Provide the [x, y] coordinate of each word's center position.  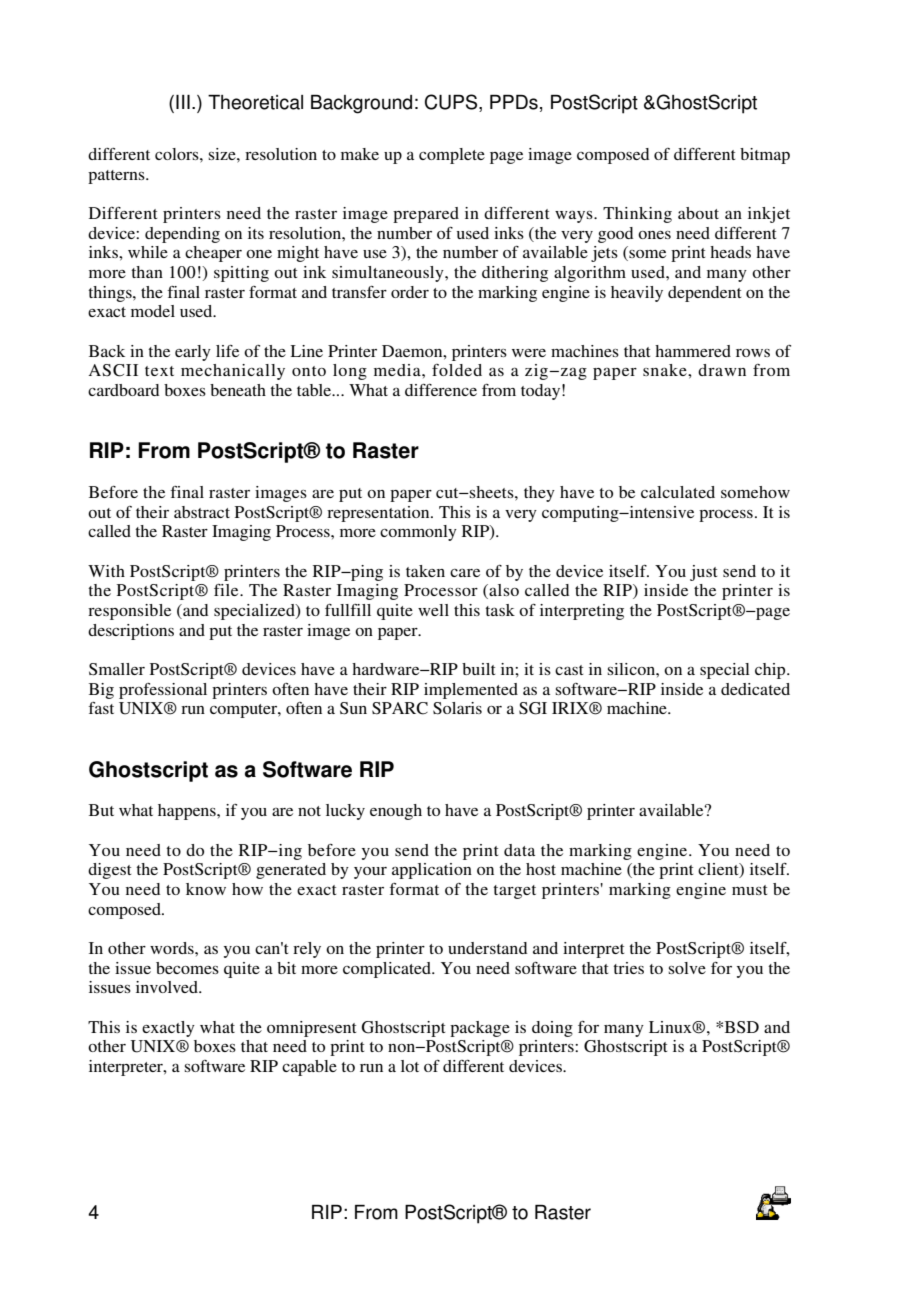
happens [188, 812]
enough [396, 812]
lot [410, 1066]
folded [457, 370]
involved [168, 987]
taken [425, 571]
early [193, 353]
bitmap [765, 156]
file [227, 590]
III [183, 102]
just [703, 573]
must [749, 890]
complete [452, 156]
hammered [693, 351]
